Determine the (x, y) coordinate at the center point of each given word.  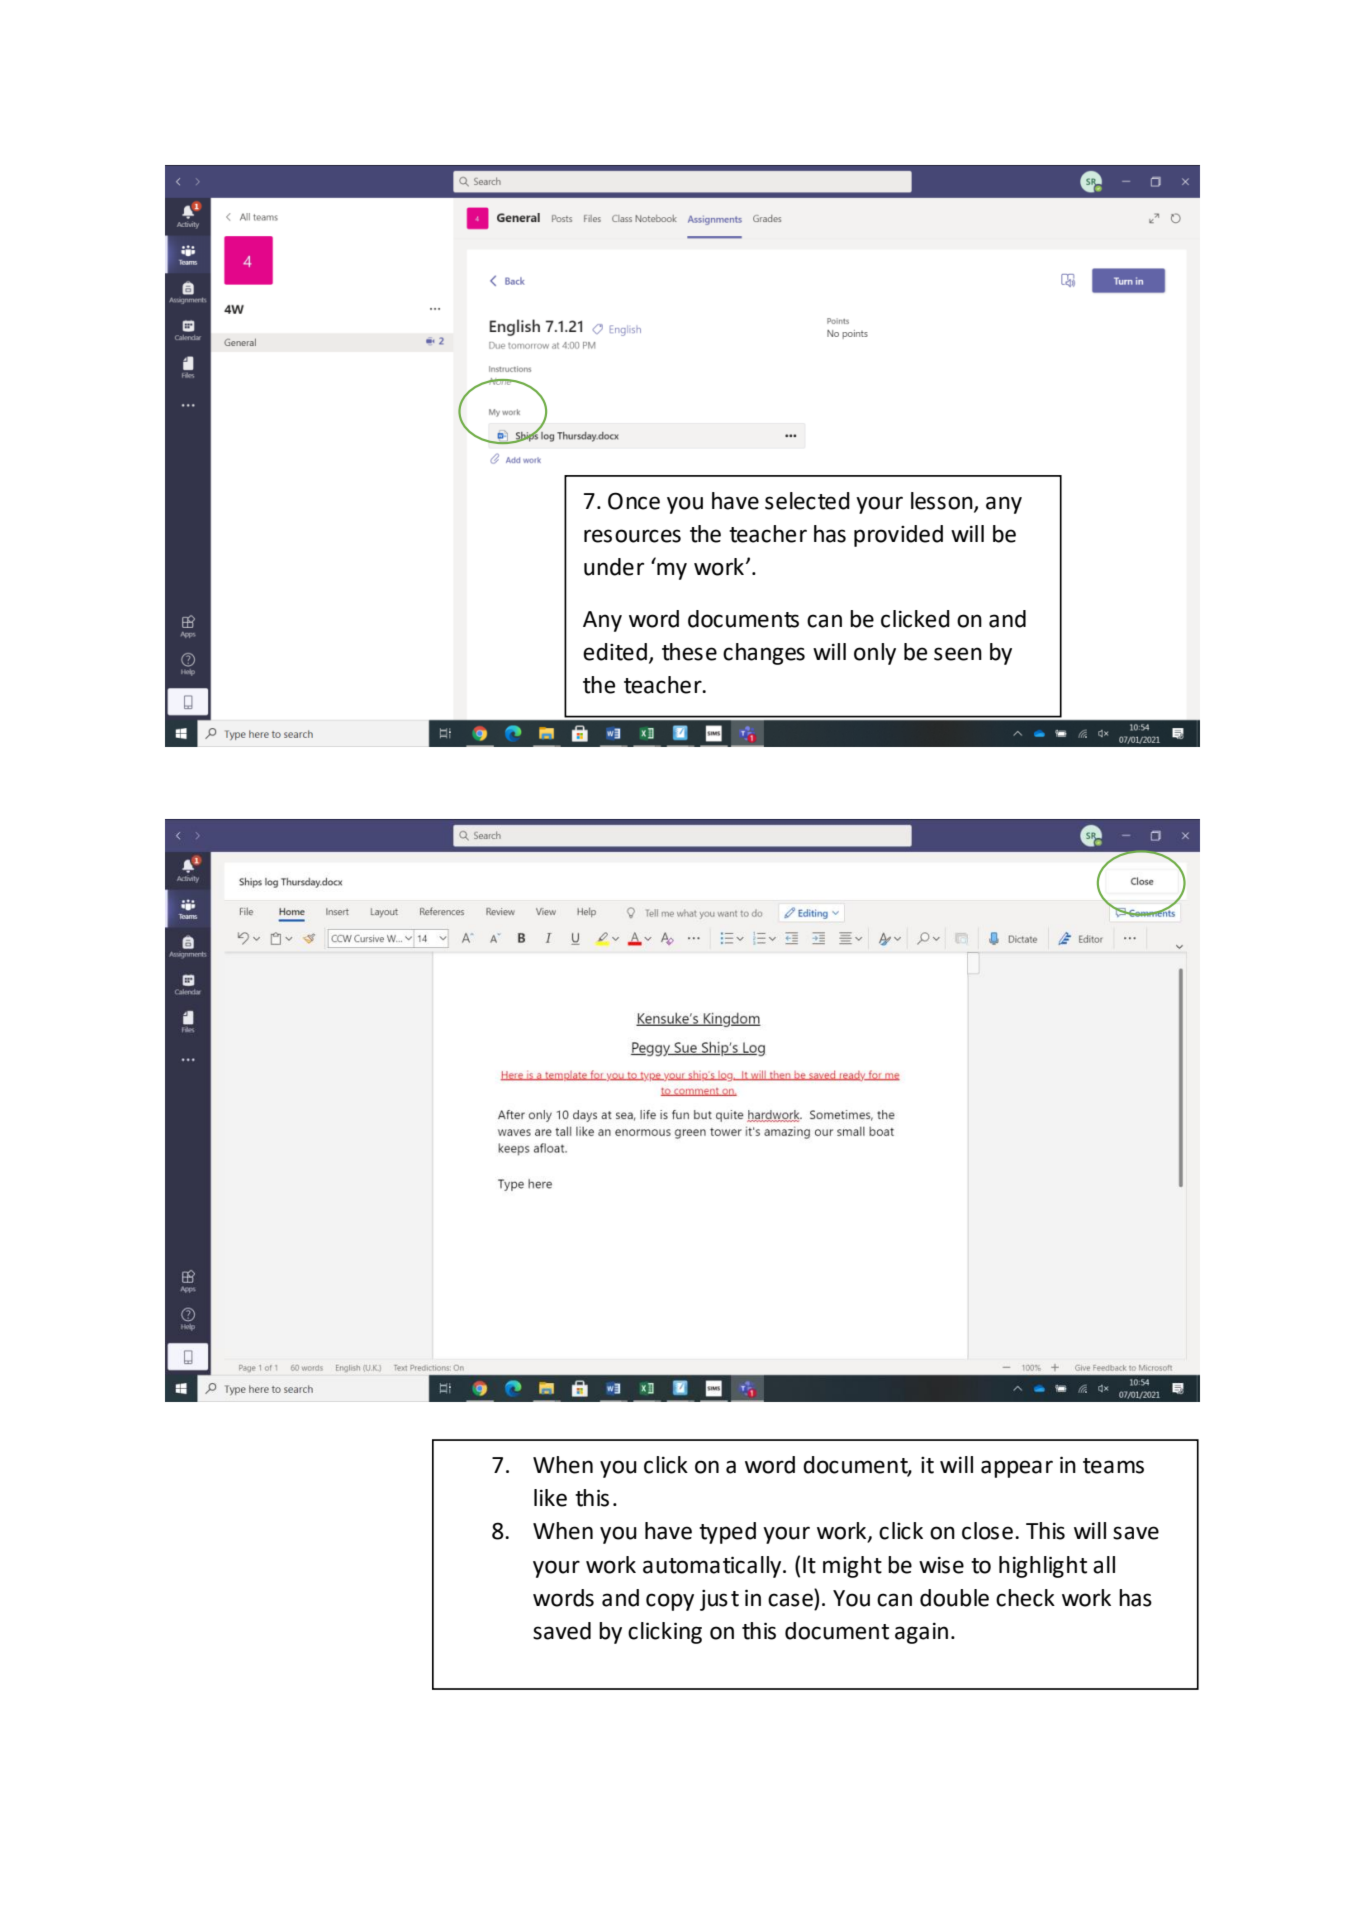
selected (807, 501)
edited (615, 652)
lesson (943, 501)
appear (1017, 1469)
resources (632, 536)
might (852, 1567)
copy (670, 1602)
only (875, 654)
